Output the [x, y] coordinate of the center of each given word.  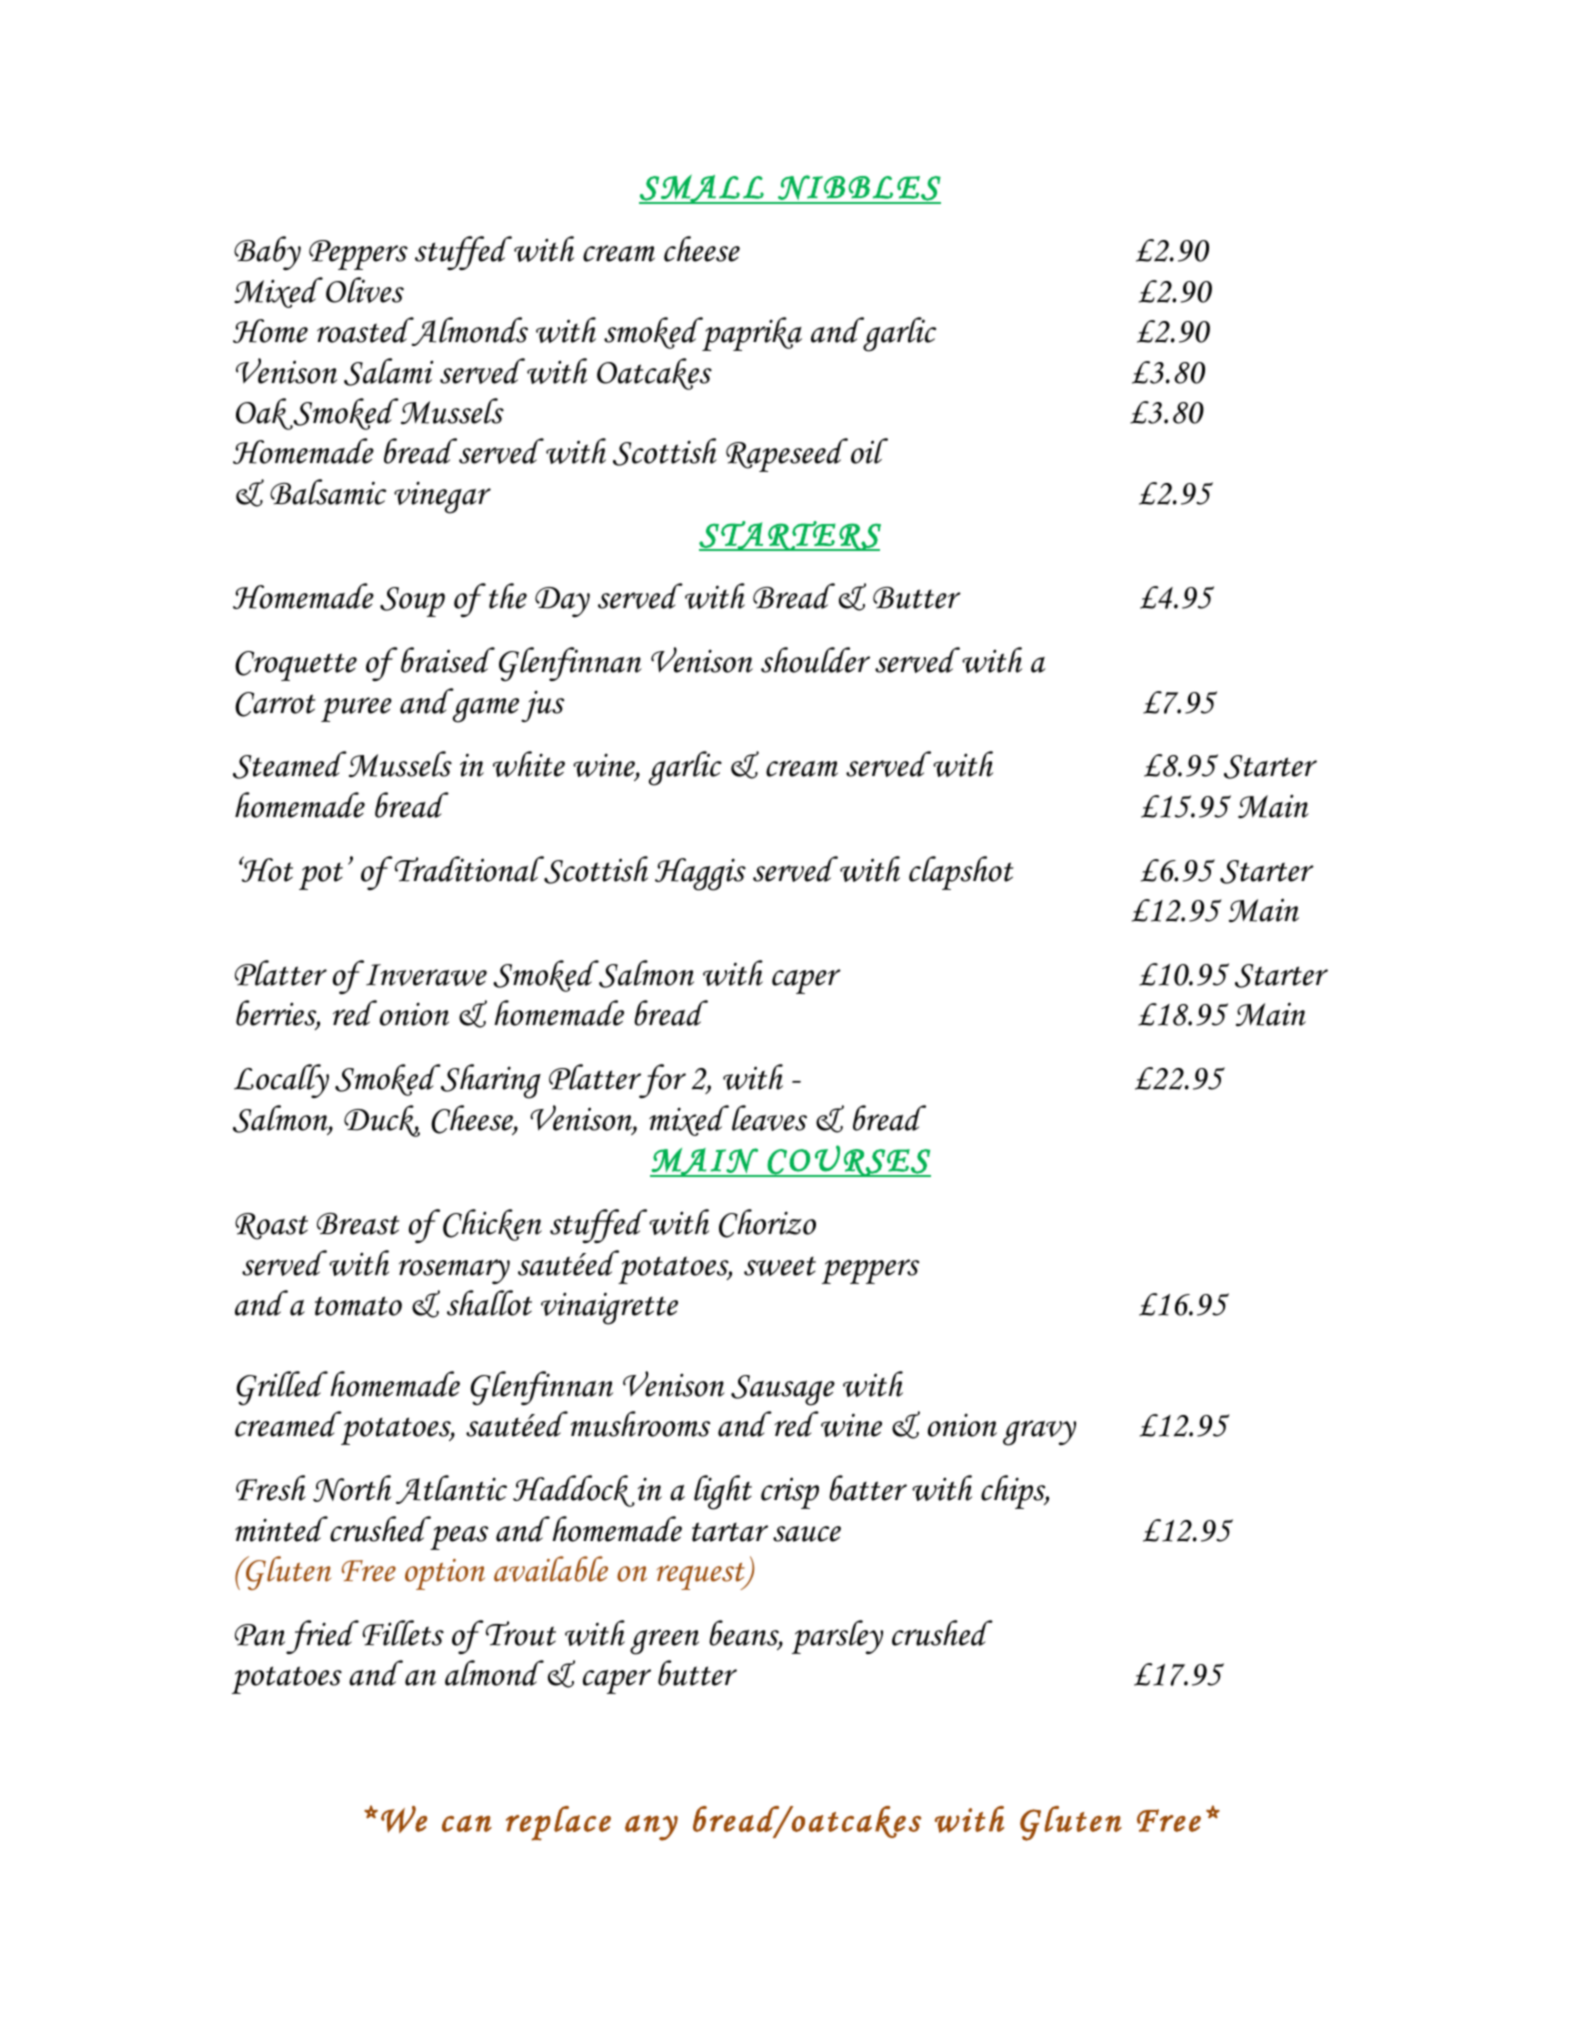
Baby [267, 253]
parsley [837, 1637]
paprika [751, 334]
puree [356, 709]
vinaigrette [609, 1308]
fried [322, 1637]
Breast [358, 1224]
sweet [780, 1266]
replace [558, 1823]
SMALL [702, 189]
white [529, 764]
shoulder [815, 660]
